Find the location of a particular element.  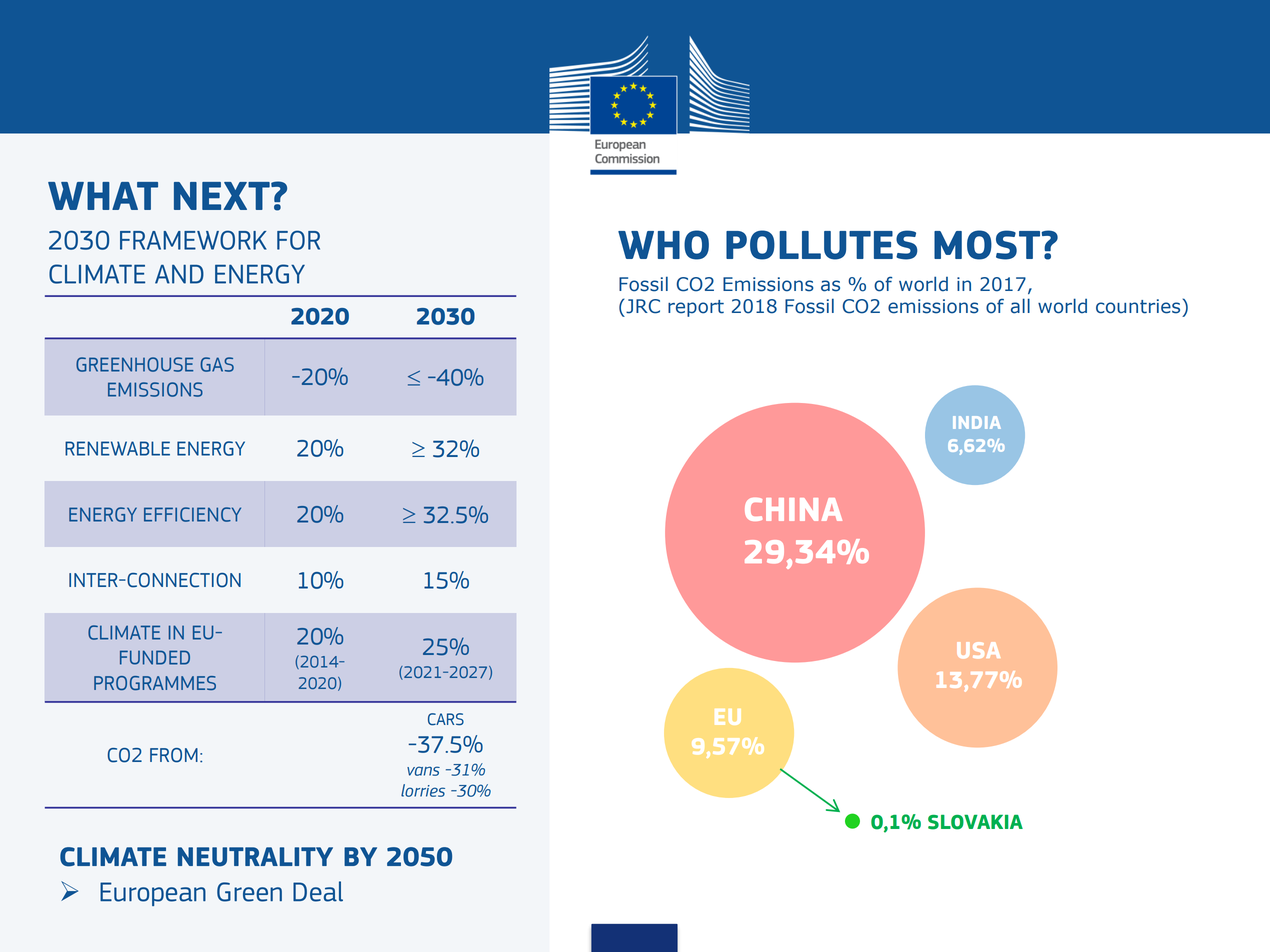

NEUTRALITY is located at coordinates (255, 857).
